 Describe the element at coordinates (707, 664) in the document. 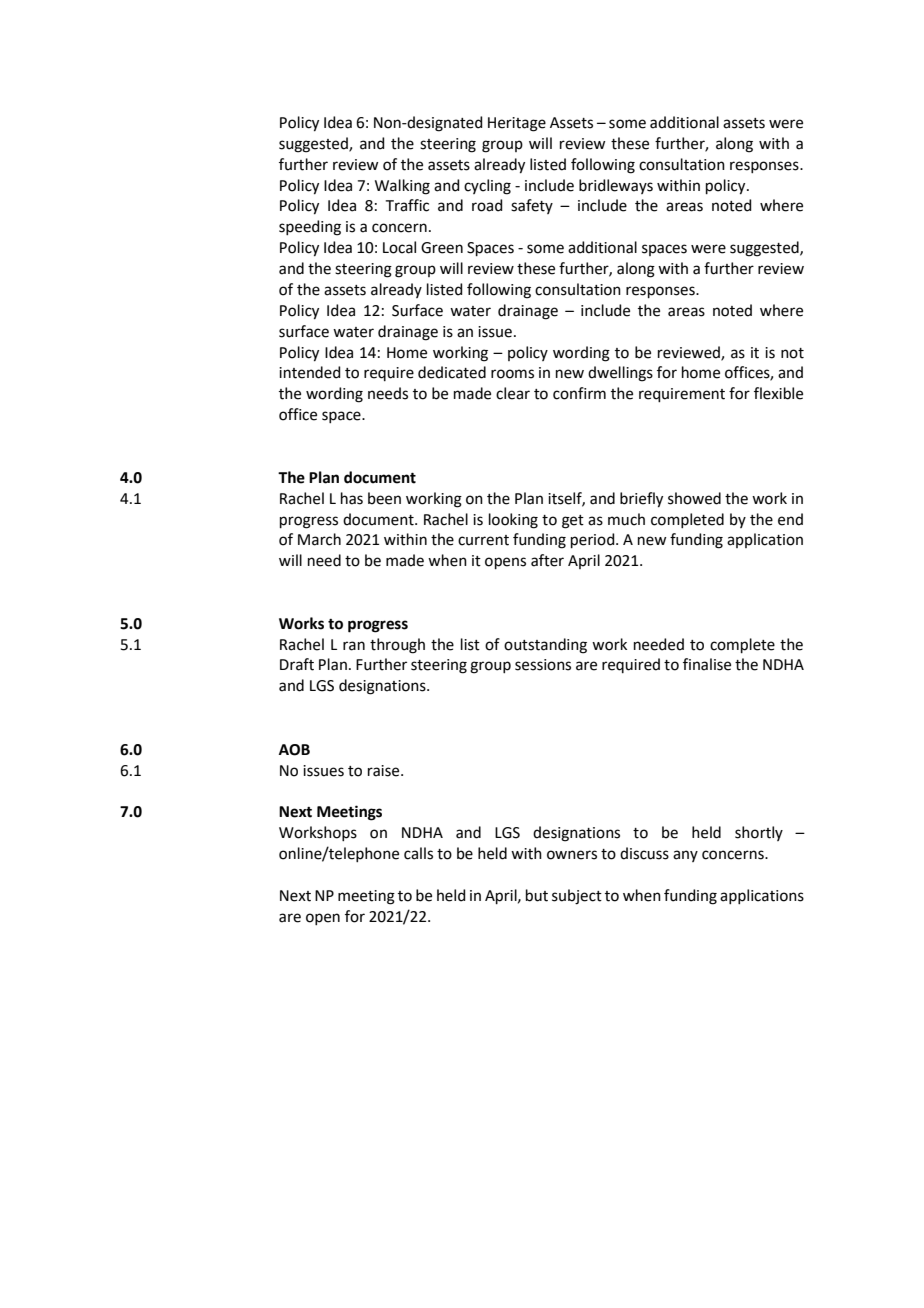

I see `finalise` at that location.
